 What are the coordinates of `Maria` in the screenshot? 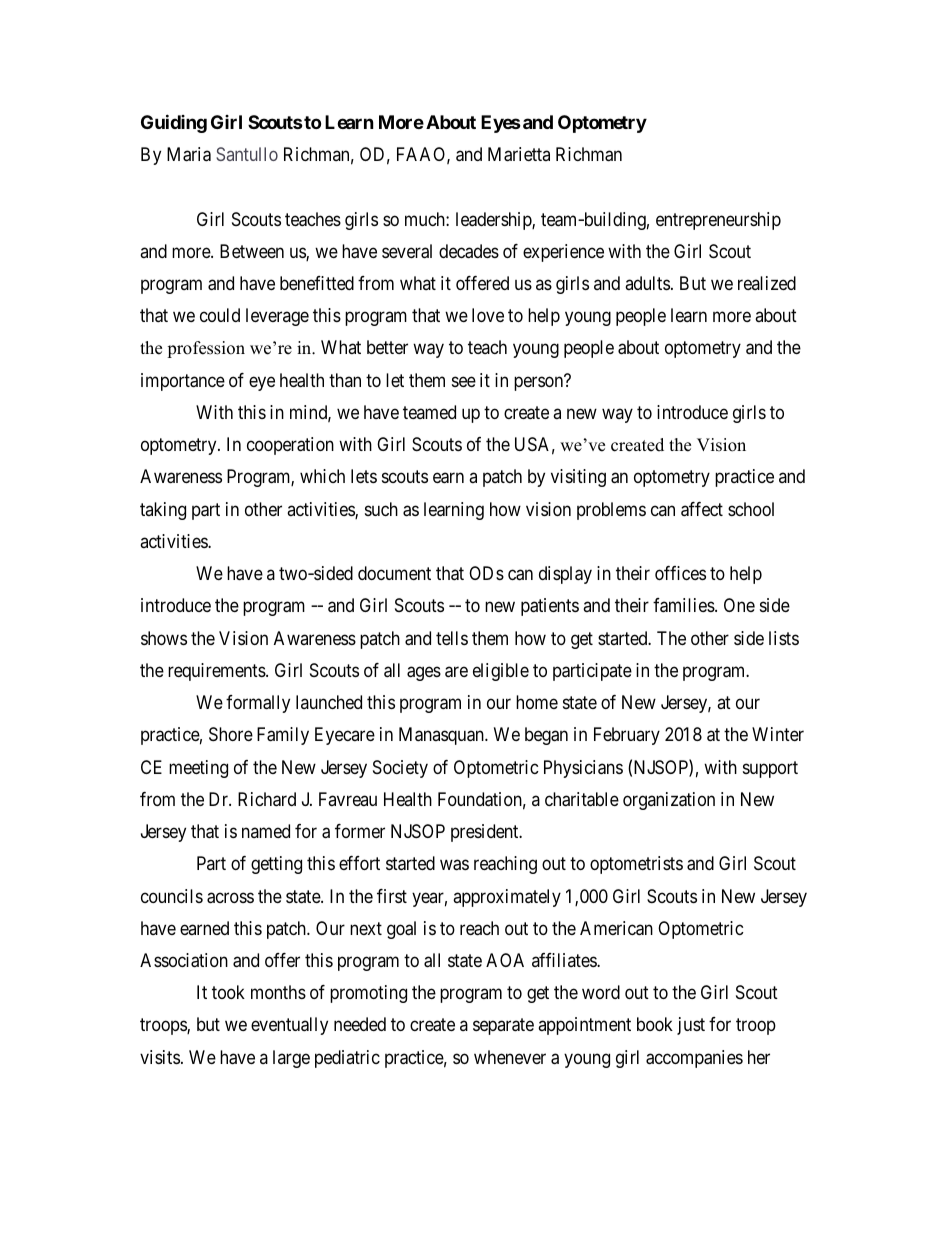 It's located at (189, 154).
